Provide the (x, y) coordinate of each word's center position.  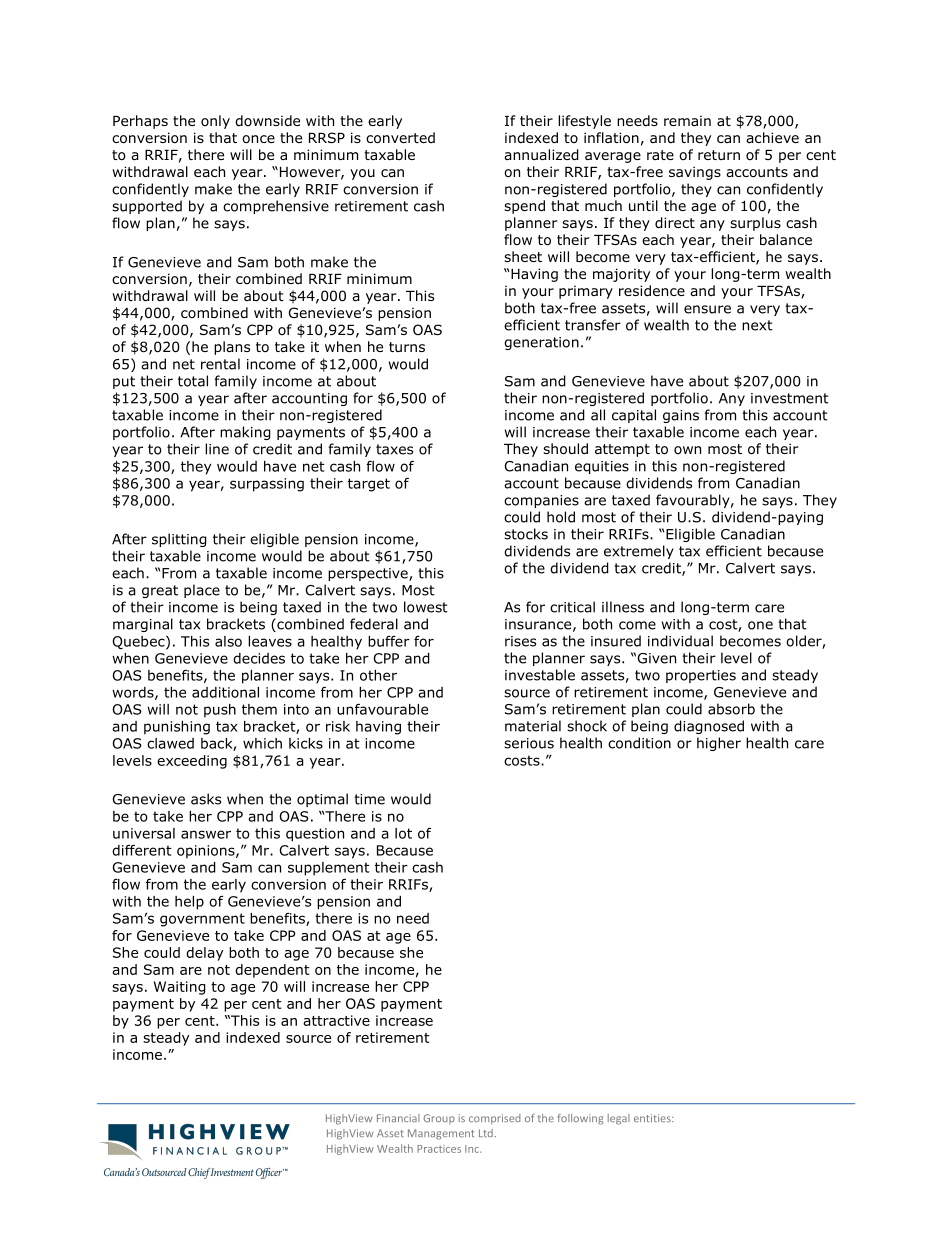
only (215, 122)
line (217, 449)
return (719, 155)
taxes (394, 449)
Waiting (180, 988)
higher (719, 744)
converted (400, 138)
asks (206, 799)
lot (403, 833)
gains (681, 416)
